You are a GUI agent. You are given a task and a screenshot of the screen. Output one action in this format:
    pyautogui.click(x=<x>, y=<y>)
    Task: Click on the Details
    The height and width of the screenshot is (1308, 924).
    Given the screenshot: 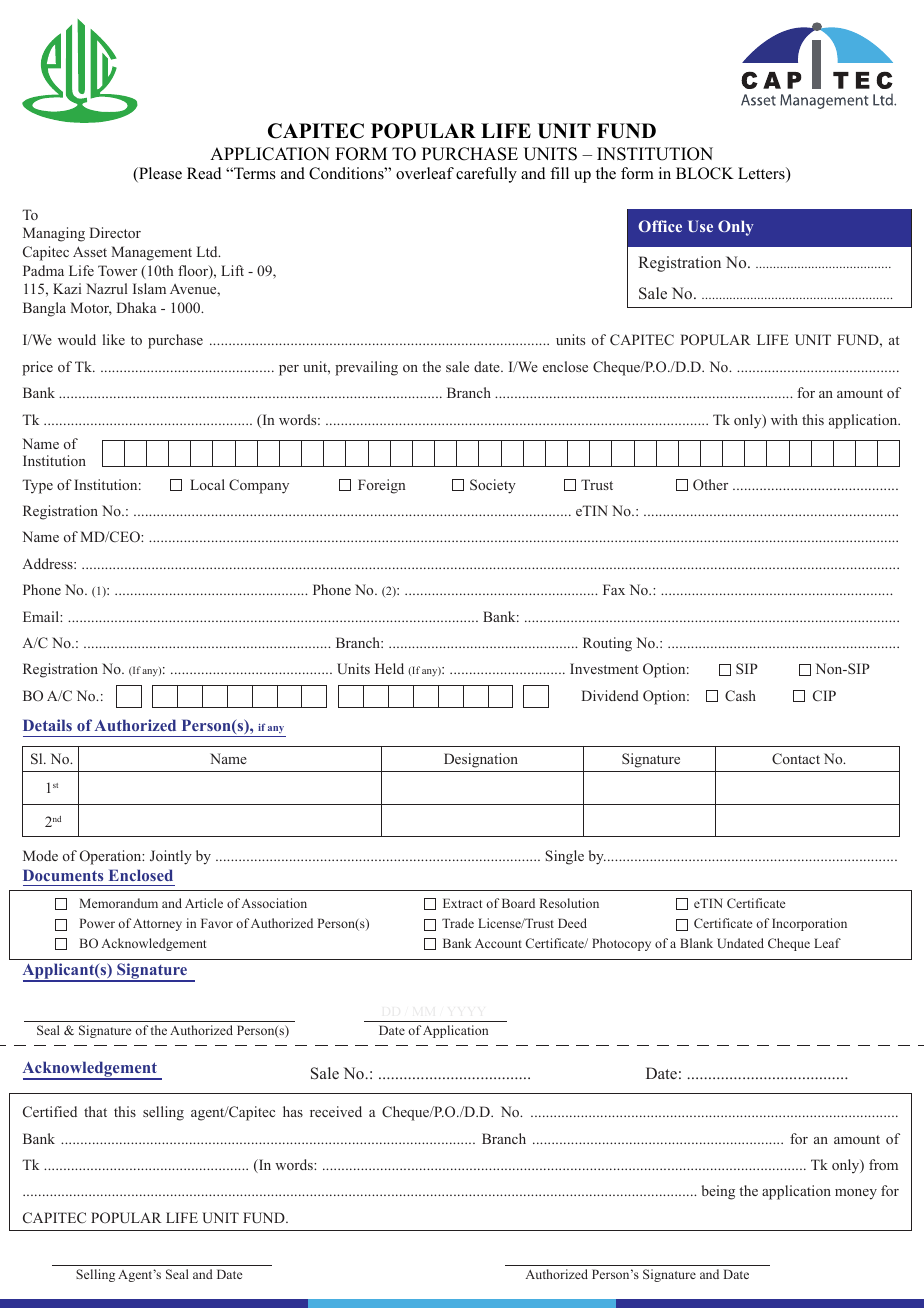 What is the action you would take?
    pyautogui.click(x=47, y=725)
